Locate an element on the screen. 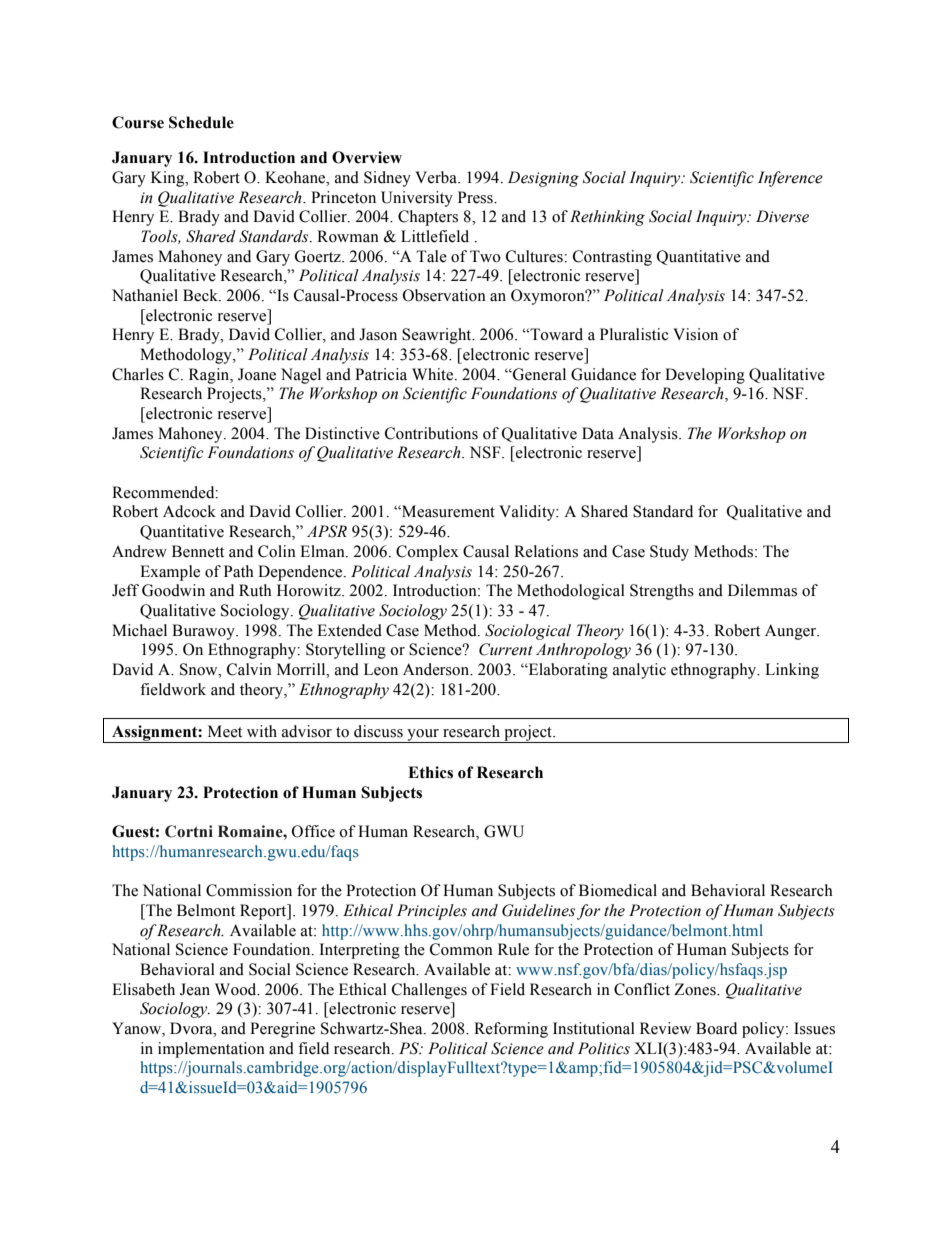 The image size is (952, 1233). White is located at coordinates (434, 374).
